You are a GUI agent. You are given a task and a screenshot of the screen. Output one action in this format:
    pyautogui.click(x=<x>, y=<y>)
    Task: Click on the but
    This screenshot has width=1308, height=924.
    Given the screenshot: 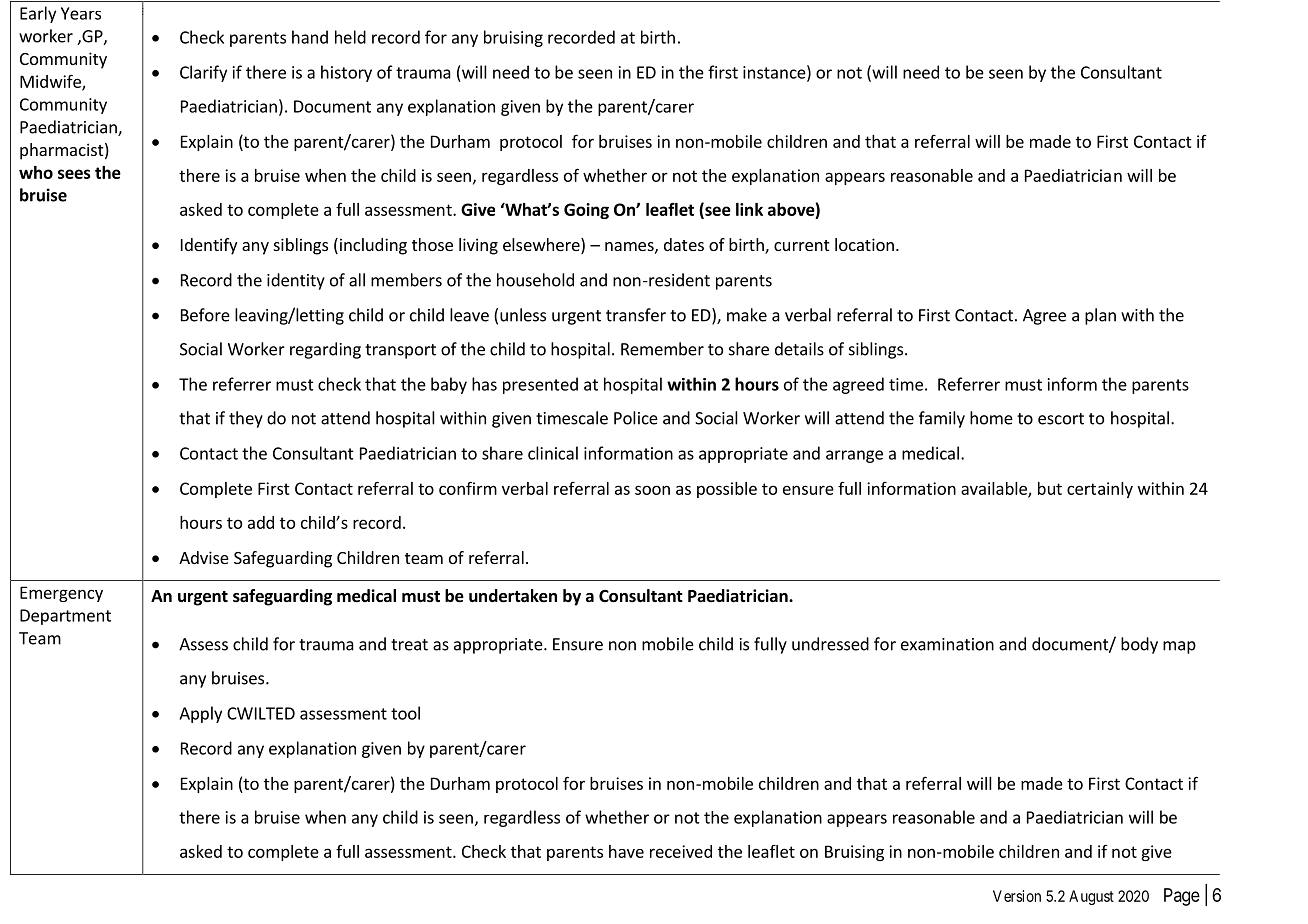 What is the action you would take?
    pyautogui.click(x=1050, y=488)
